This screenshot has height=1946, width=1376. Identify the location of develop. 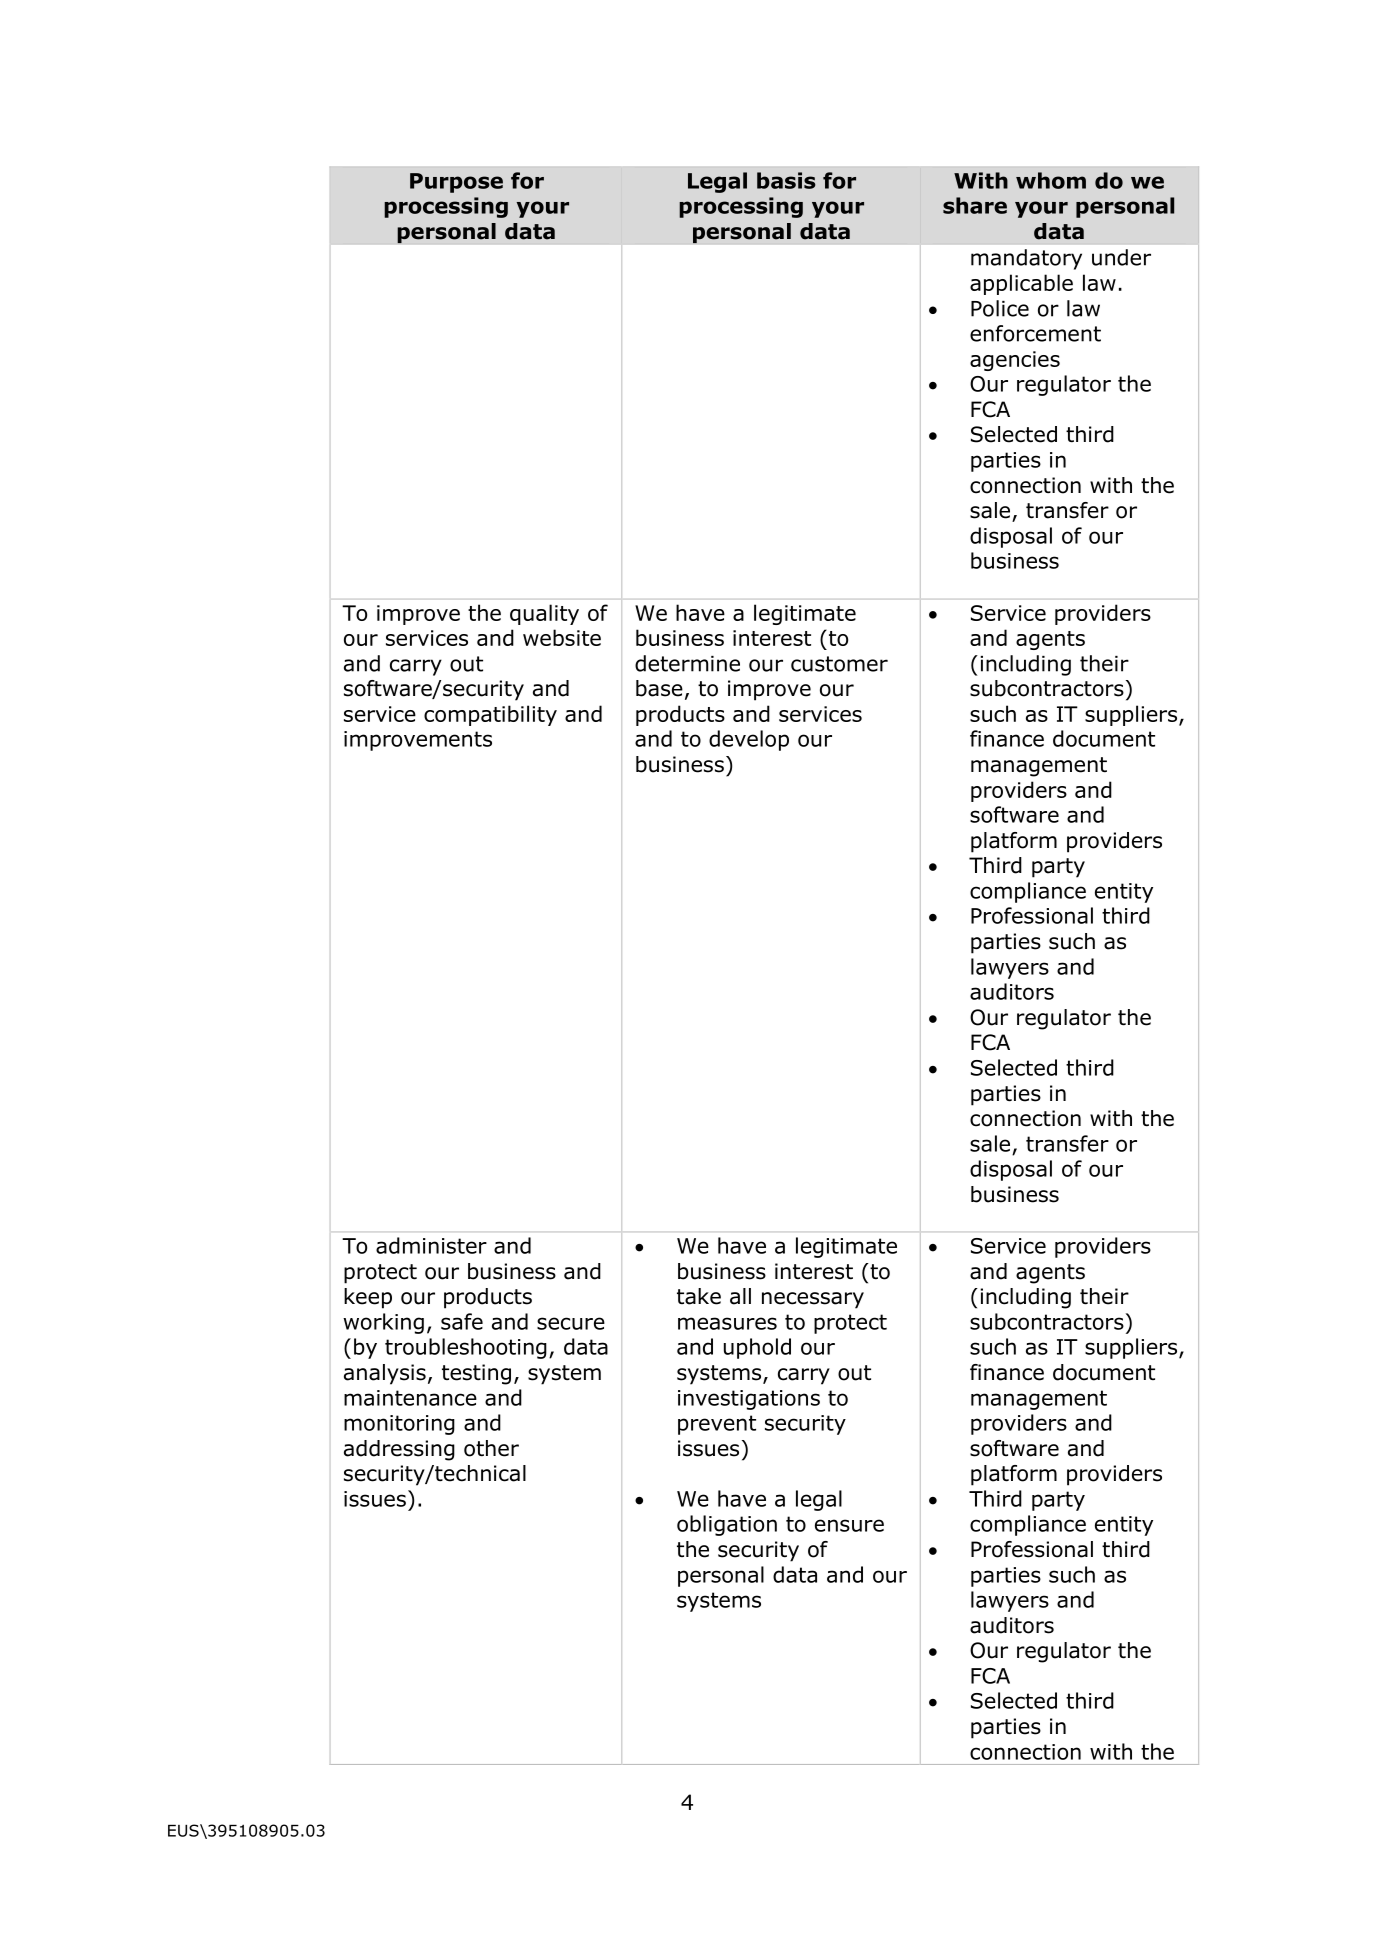
(749, 740).
